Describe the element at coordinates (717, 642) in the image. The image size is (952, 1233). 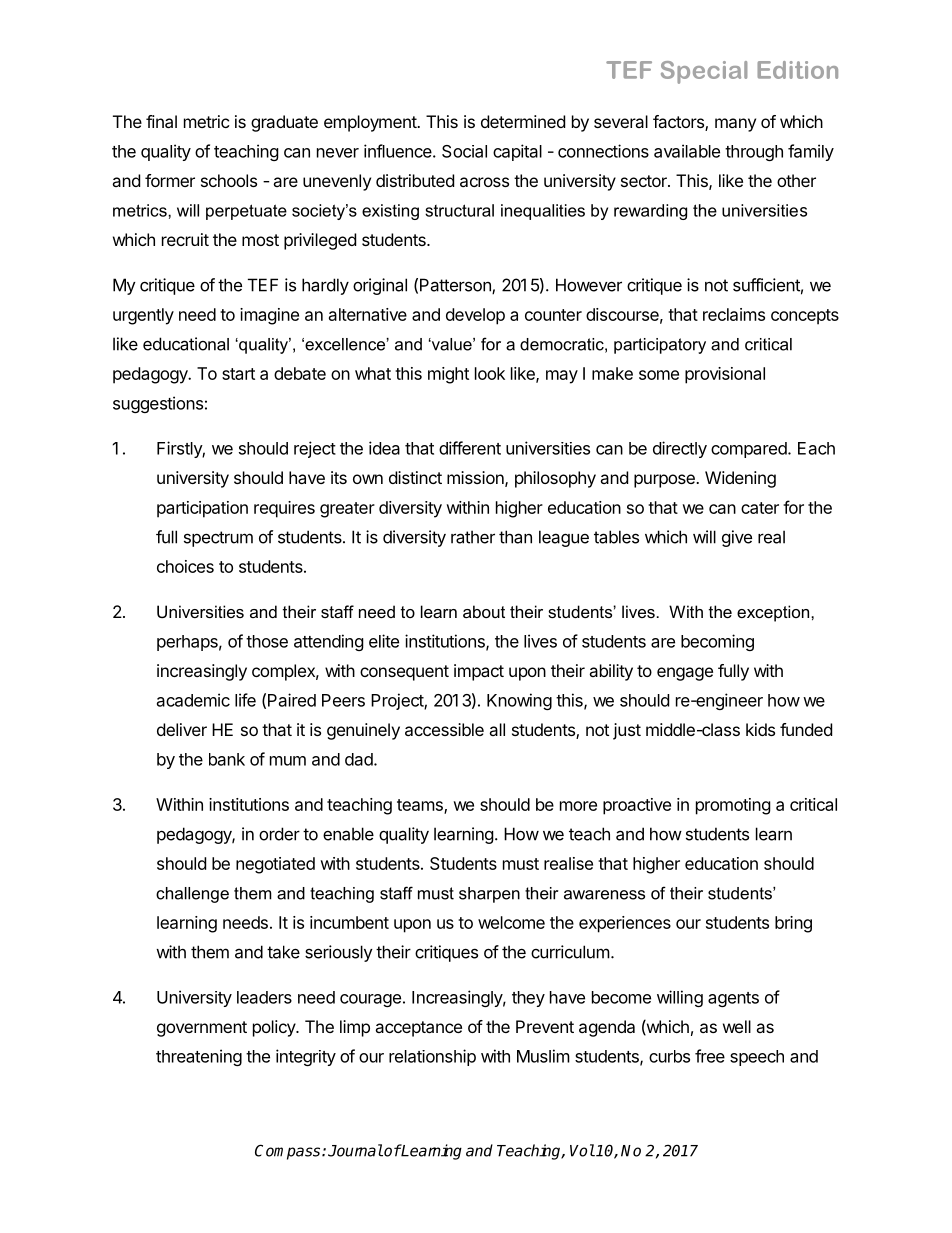
I see `becoming` at that location.
